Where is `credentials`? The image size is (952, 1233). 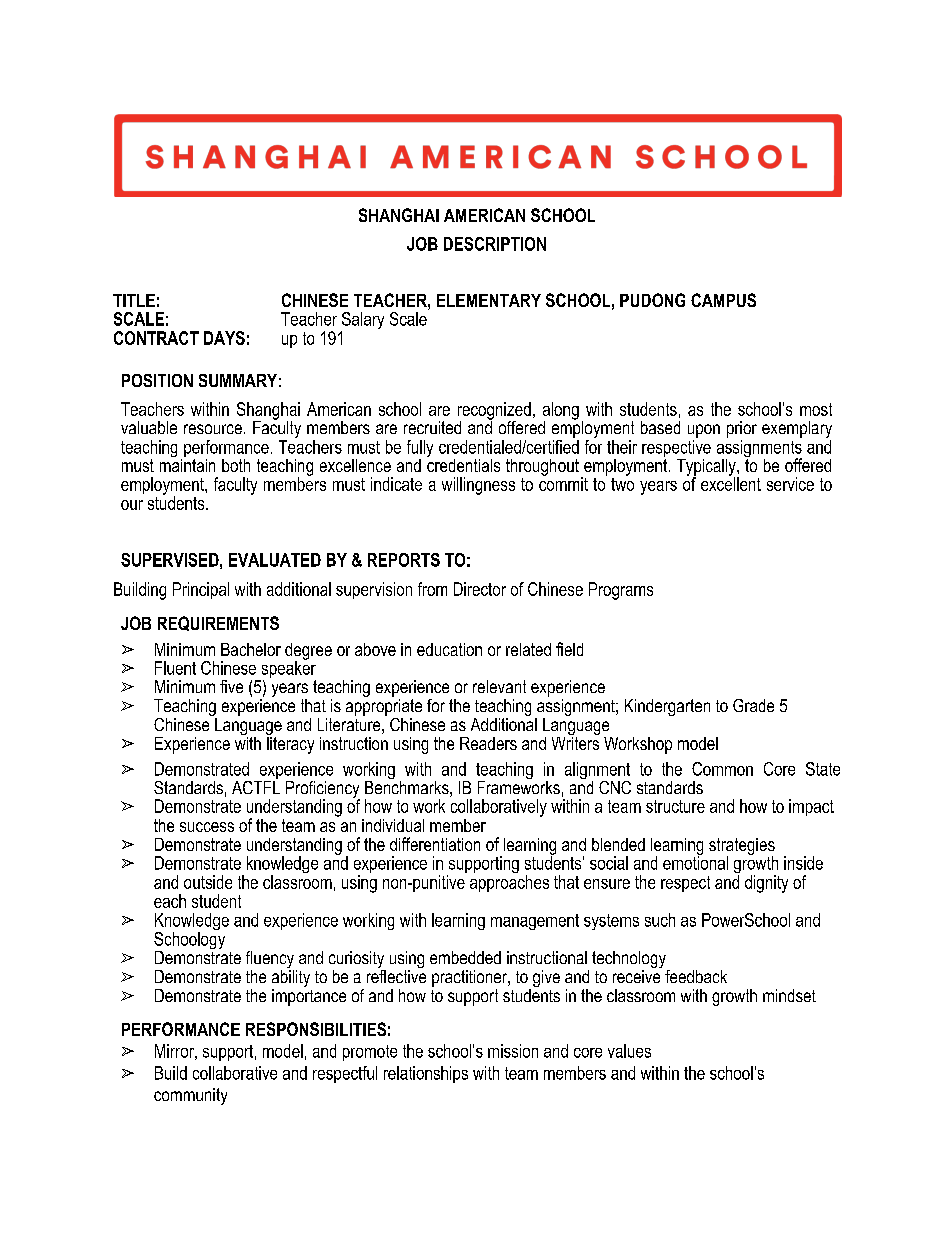 credentials is located at coordinates (463, 464).
